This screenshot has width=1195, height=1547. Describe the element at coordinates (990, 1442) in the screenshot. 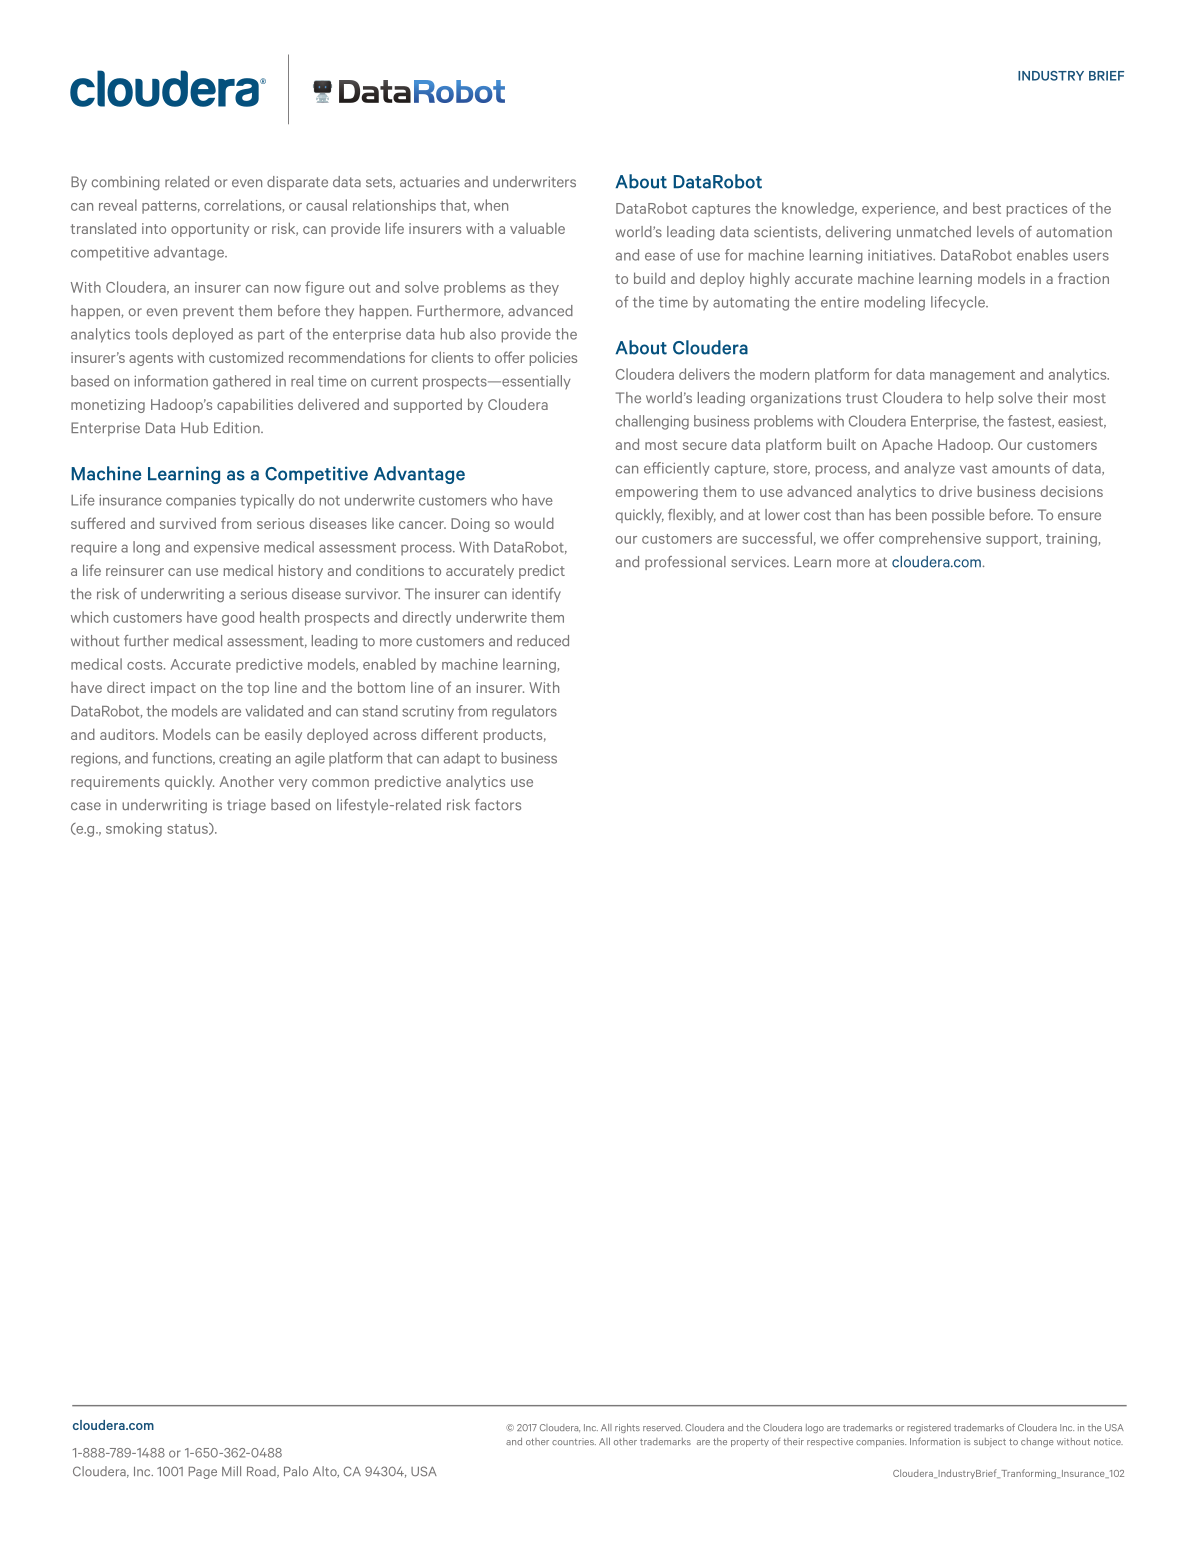

I see `subject` at that location.
